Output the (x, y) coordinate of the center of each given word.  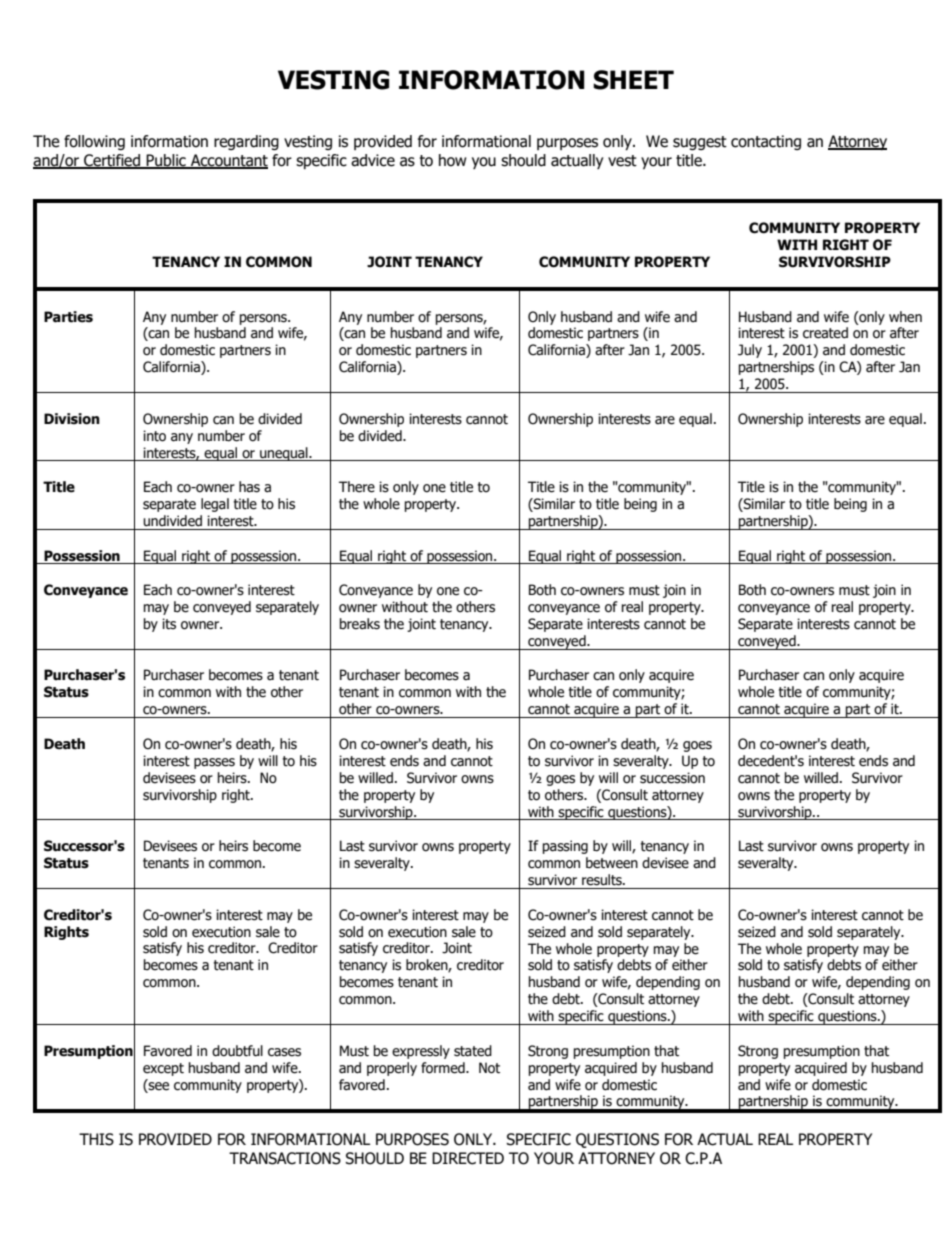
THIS (96, 1139)
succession (672, 778)
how (453, 160)
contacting (766, 142)
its (169, 624)
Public (166, 161)
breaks (360, 624)
